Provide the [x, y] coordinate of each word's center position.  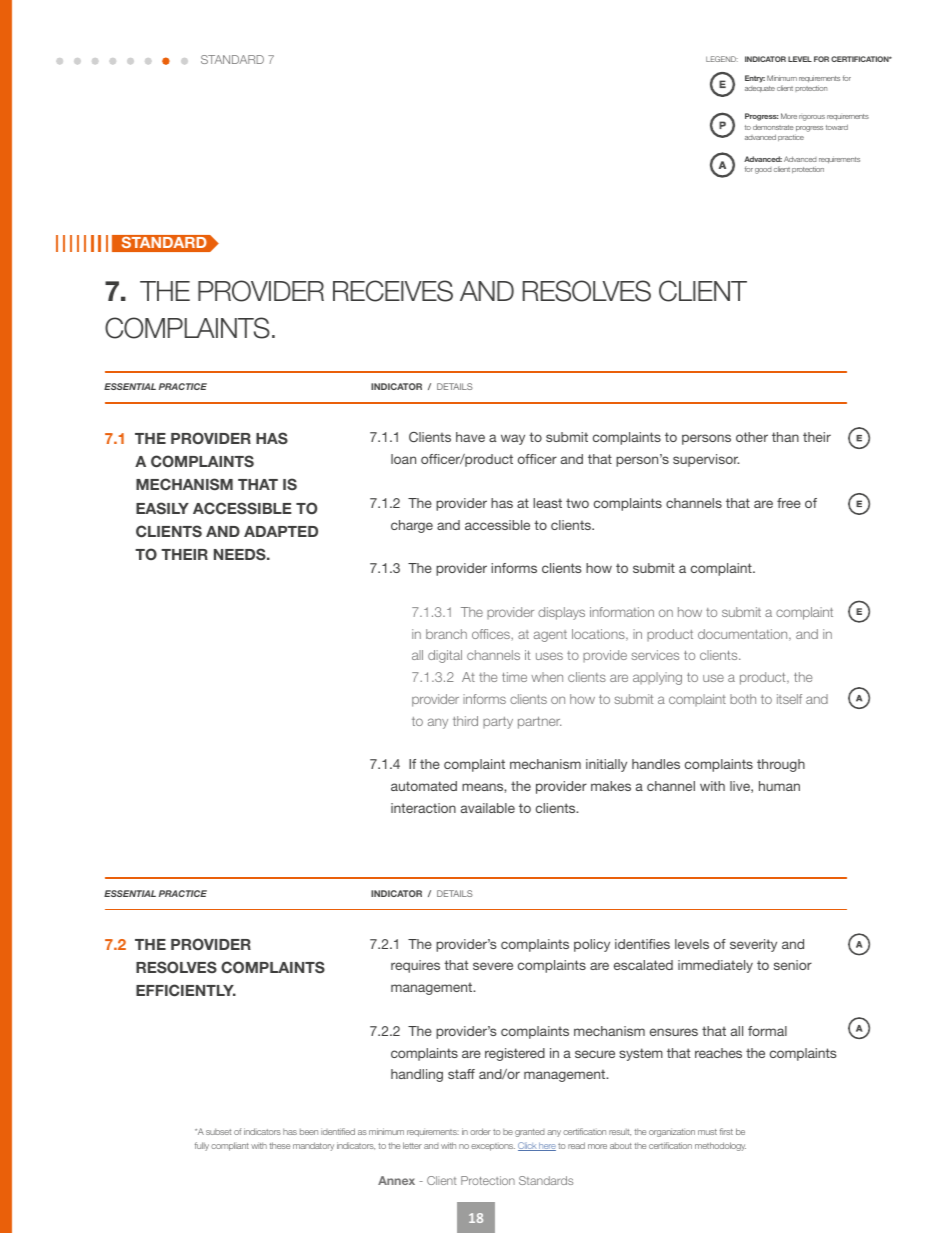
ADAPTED [281, 531]
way [513, 439]
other [752, 437]
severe [493, 966]
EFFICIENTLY [186, 990]
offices [492, 634]
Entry [755, 79]
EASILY [162, 508]
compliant [230, 1146]
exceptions [493, 1147]
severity [753, 945]
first [726, 1131]
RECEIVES [393, 291]
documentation [744, 635]
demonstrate [773, 127]
